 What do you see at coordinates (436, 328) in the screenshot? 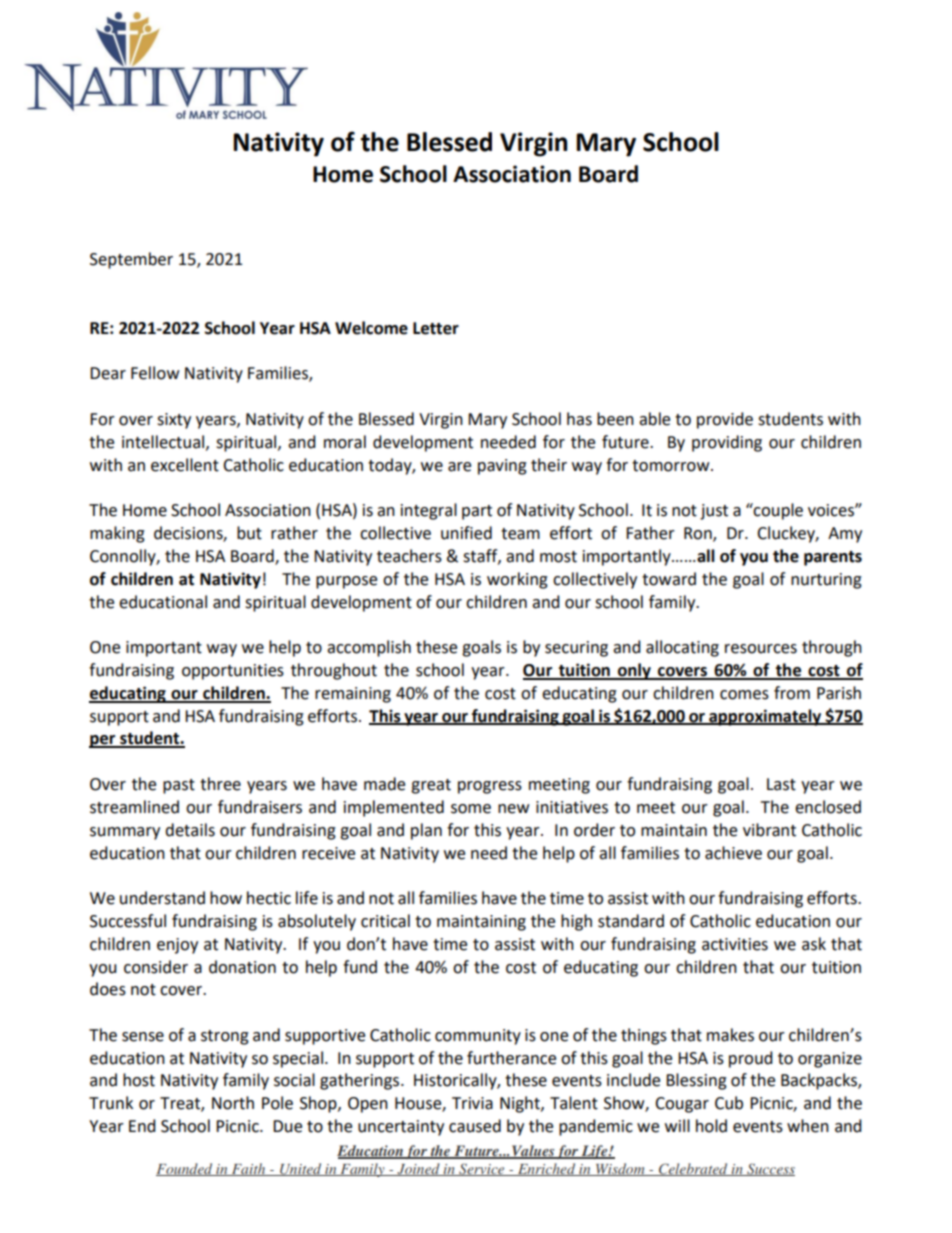
I see `Letter` at bounding box center [436, 328].
